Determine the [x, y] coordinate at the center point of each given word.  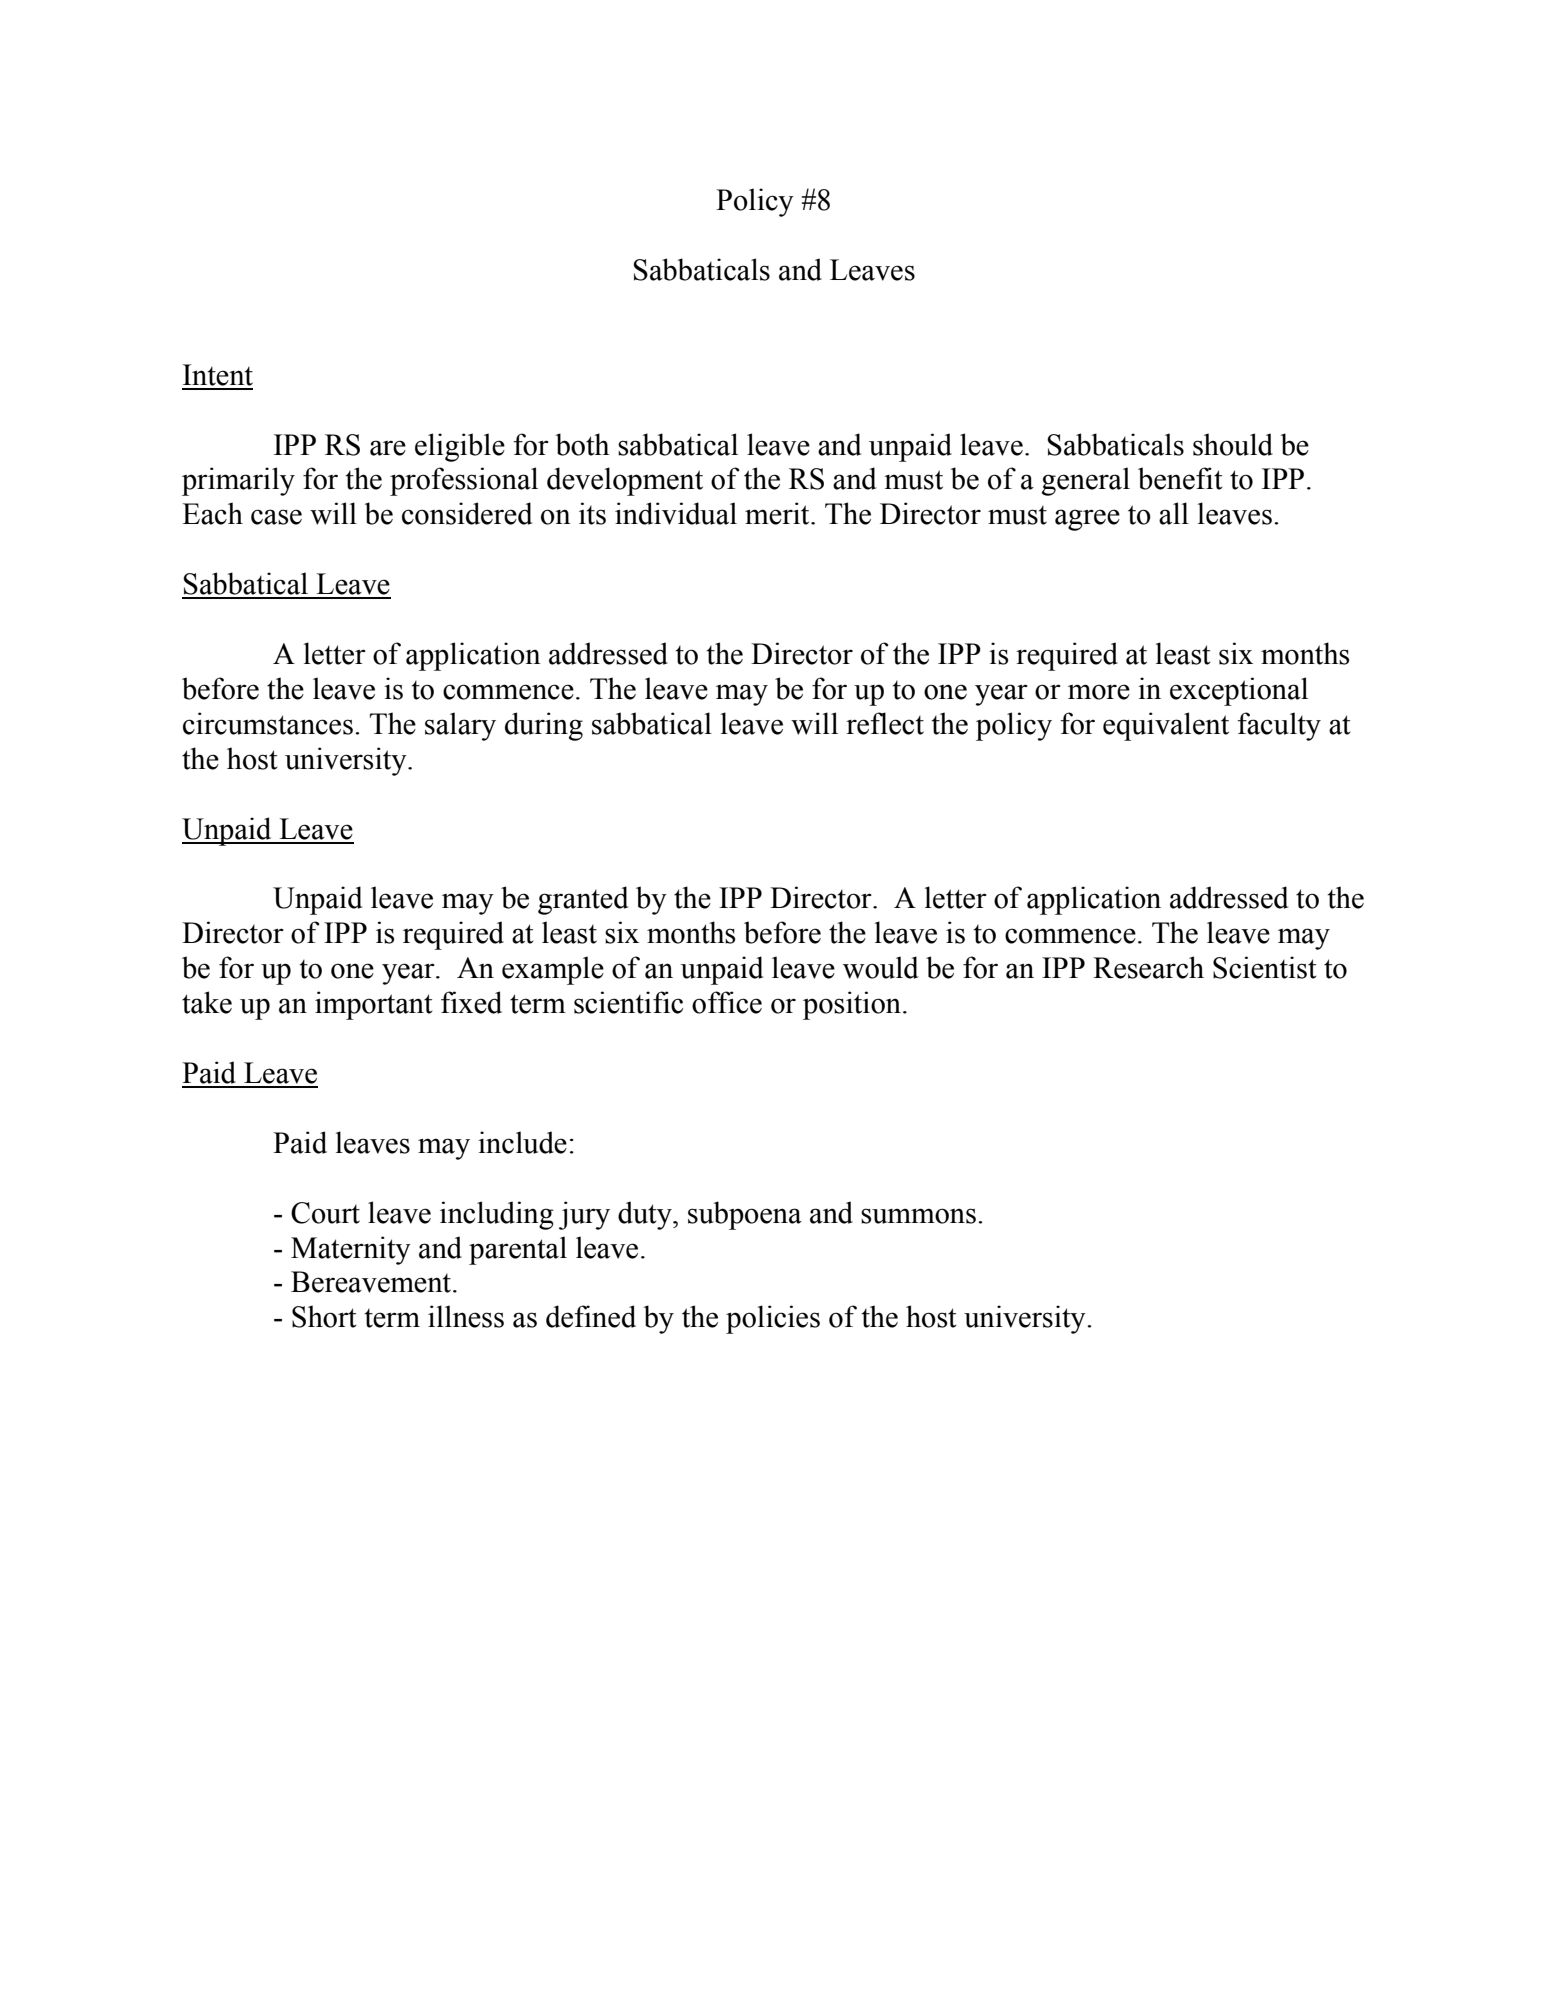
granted [583, 900]
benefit [1180, 478]
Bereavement [372, 1282]
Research [1148, 967]
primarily [238, 481]
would [881, 967]
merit [778, 513]
